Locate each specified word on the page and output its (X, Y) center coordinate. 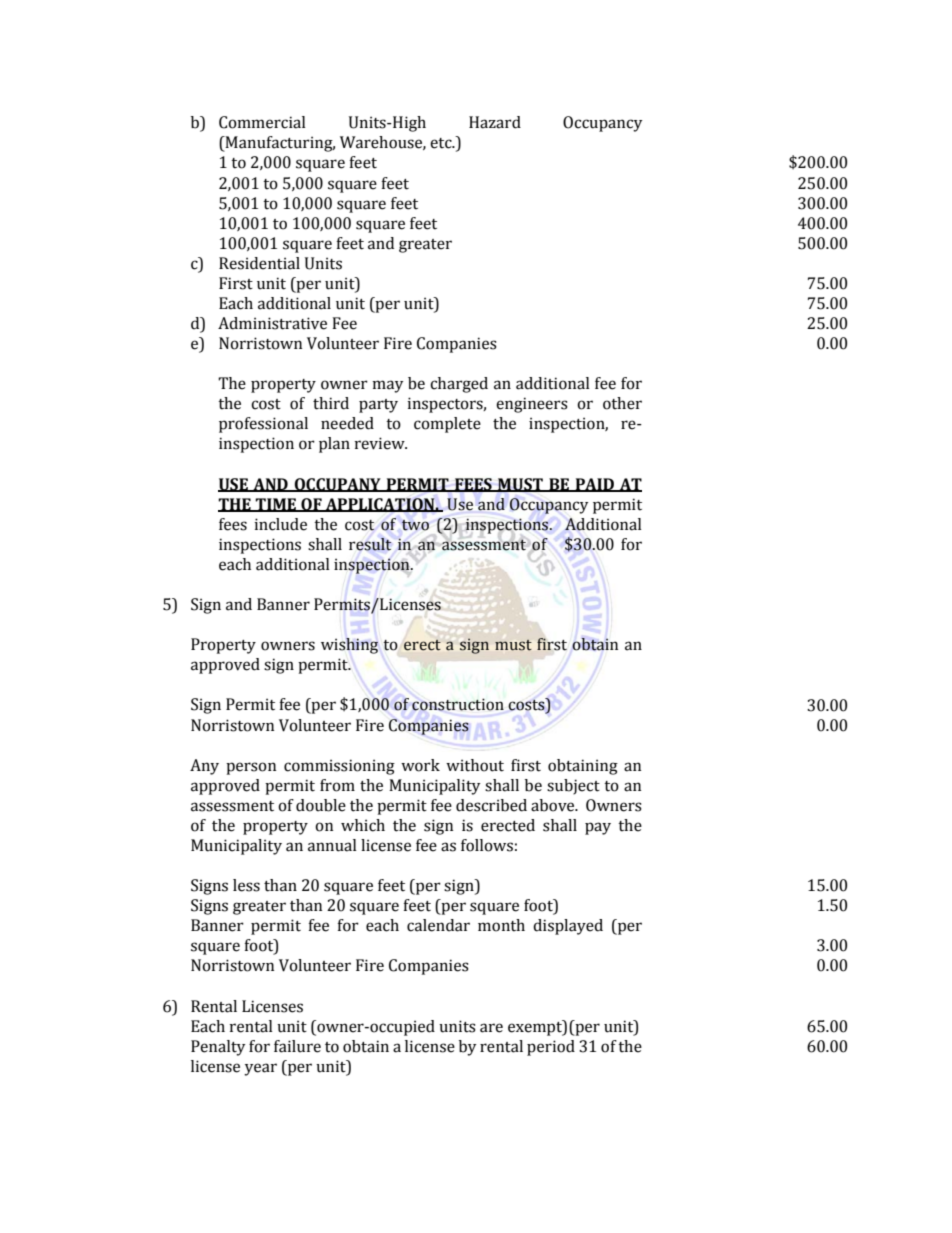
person (251, 768)
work (420, 765)
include (280, 524)
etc (442, 143)
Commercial (262, 122)
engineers (532, 405)
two (415, 525)
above (554, 805)
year (260, 1069)
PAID (594, 485)
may (387, 386)
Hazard (495, 122)
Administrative (272, 323)
